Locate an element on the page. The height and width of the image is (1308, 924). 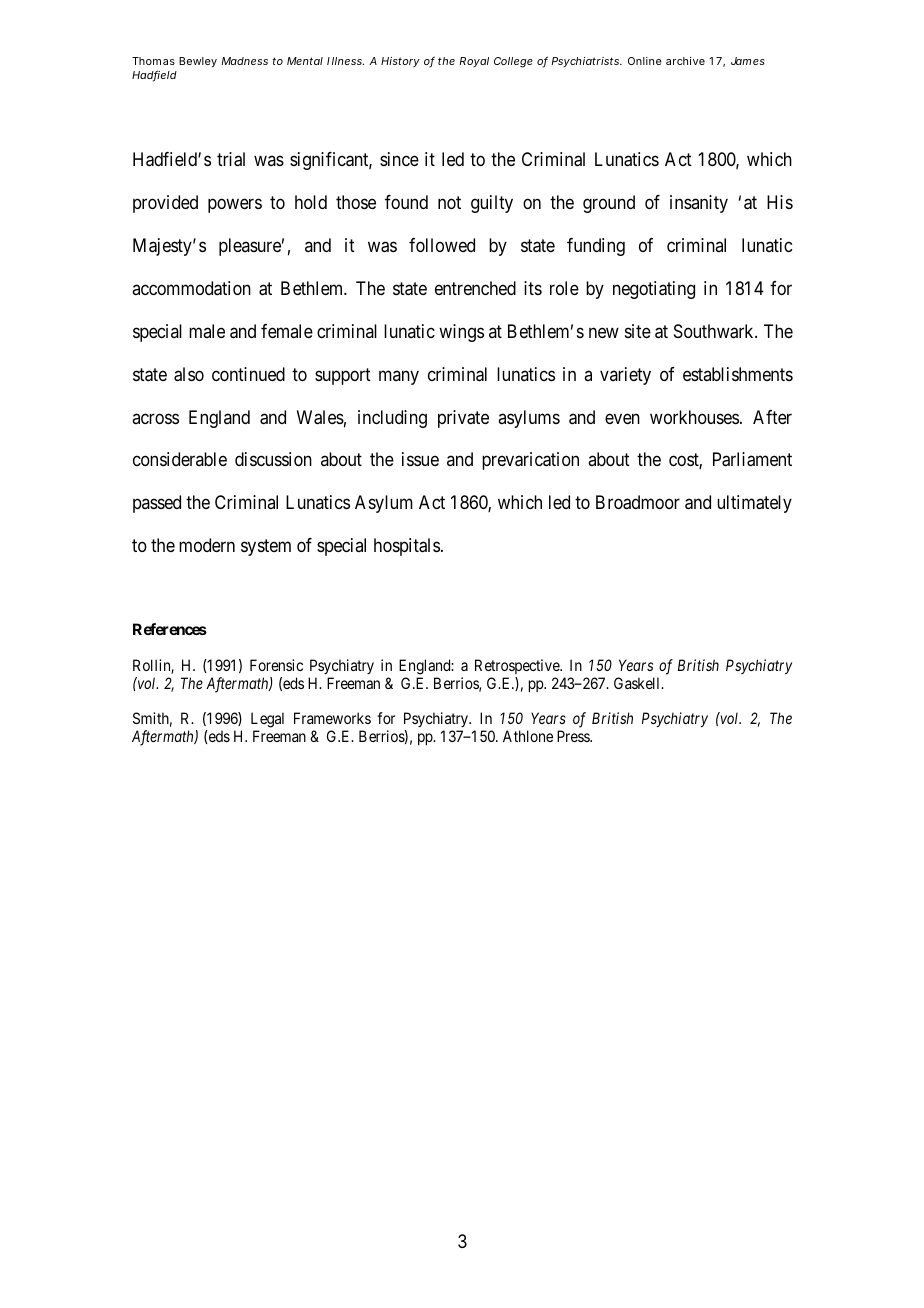
ultimately is located at coordinates (754, 504).
